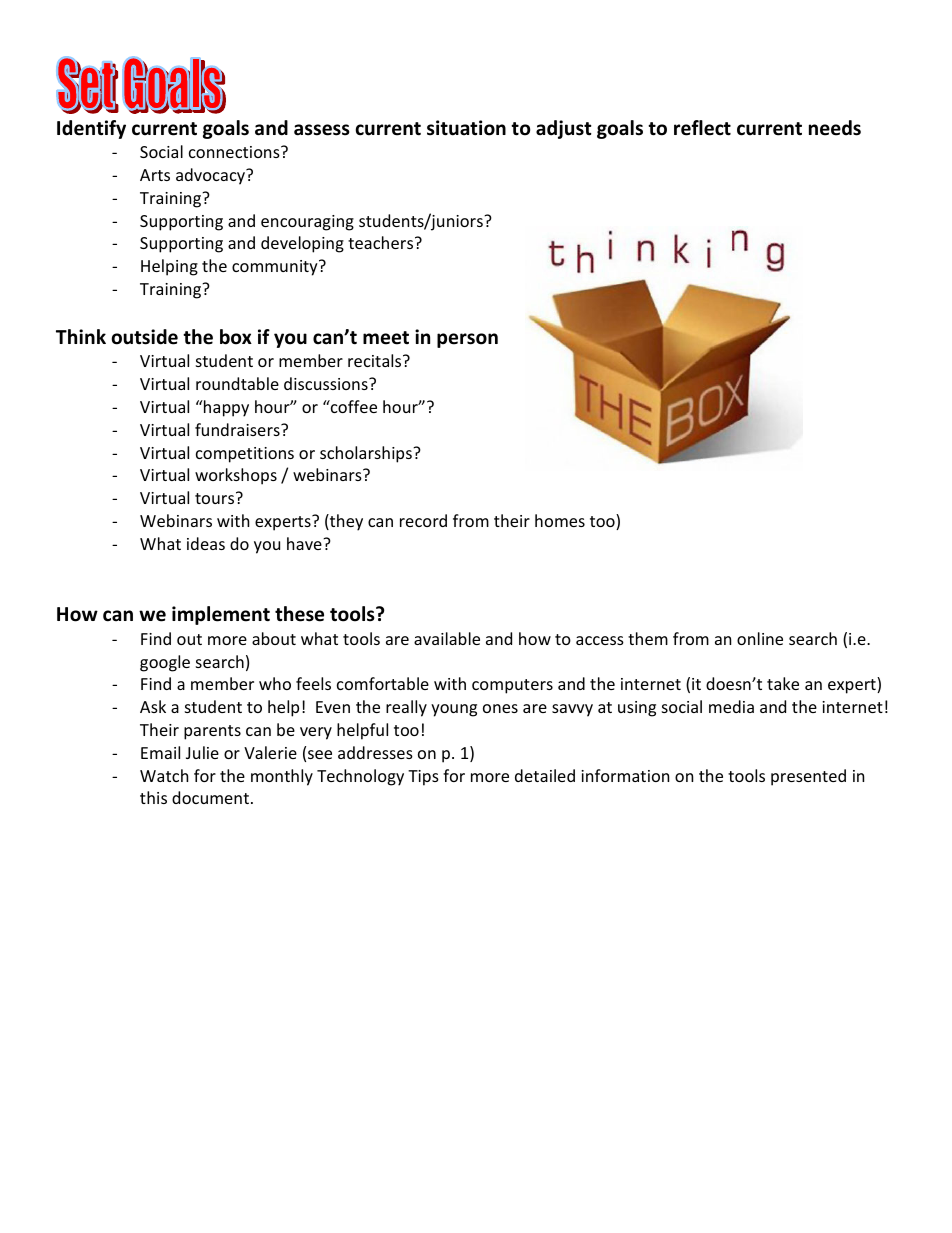 The height and width of the image is (1233, 952). What do you see at coordinates (423, 520) in the image?
I see `record` at bounding box center [423, 520].
